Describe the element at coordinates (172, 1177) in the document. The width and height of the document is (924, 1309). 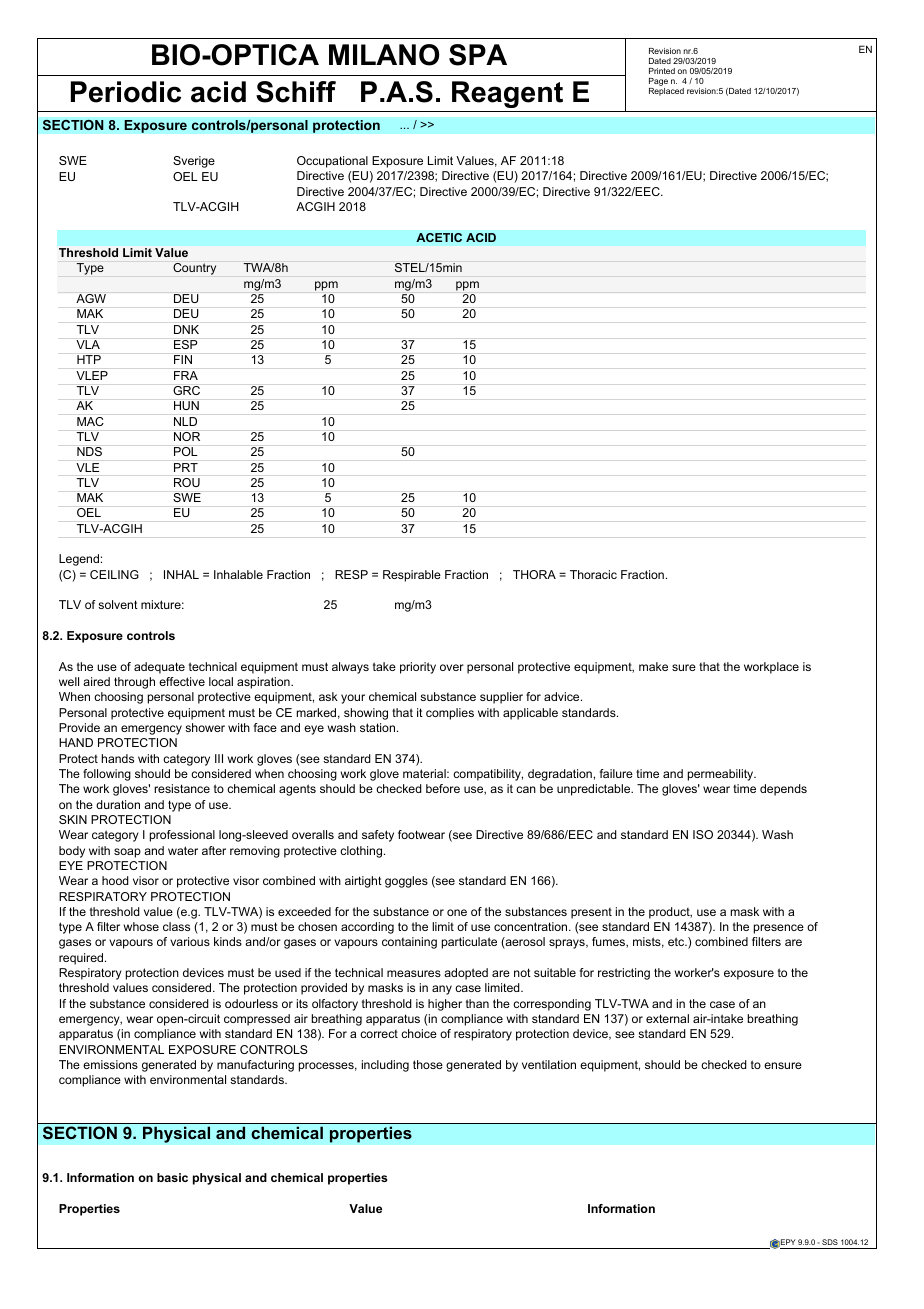
I see `basic` at that location.
